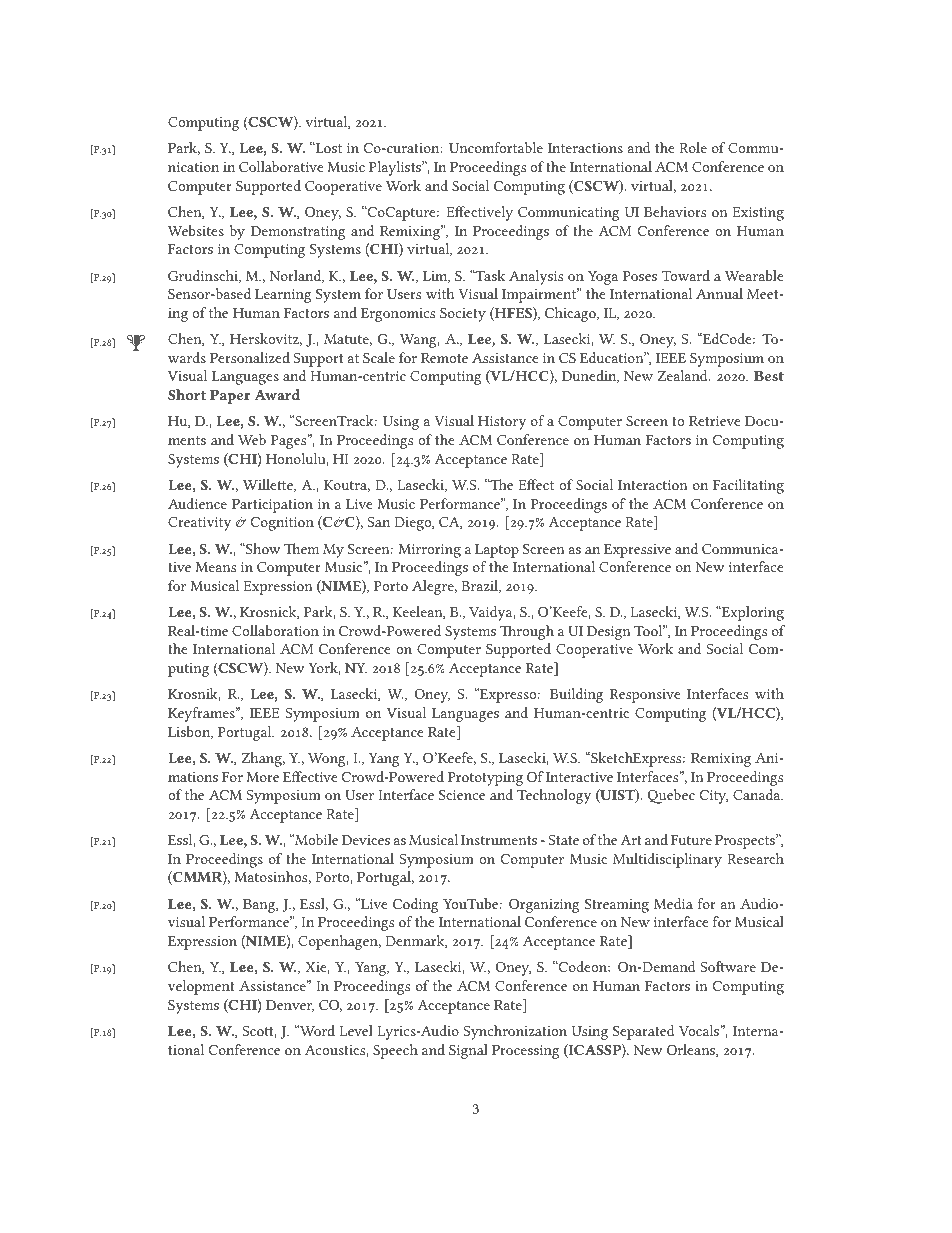 This document has height=1233, width=952. I want to click on Through, so click(527, 632).
